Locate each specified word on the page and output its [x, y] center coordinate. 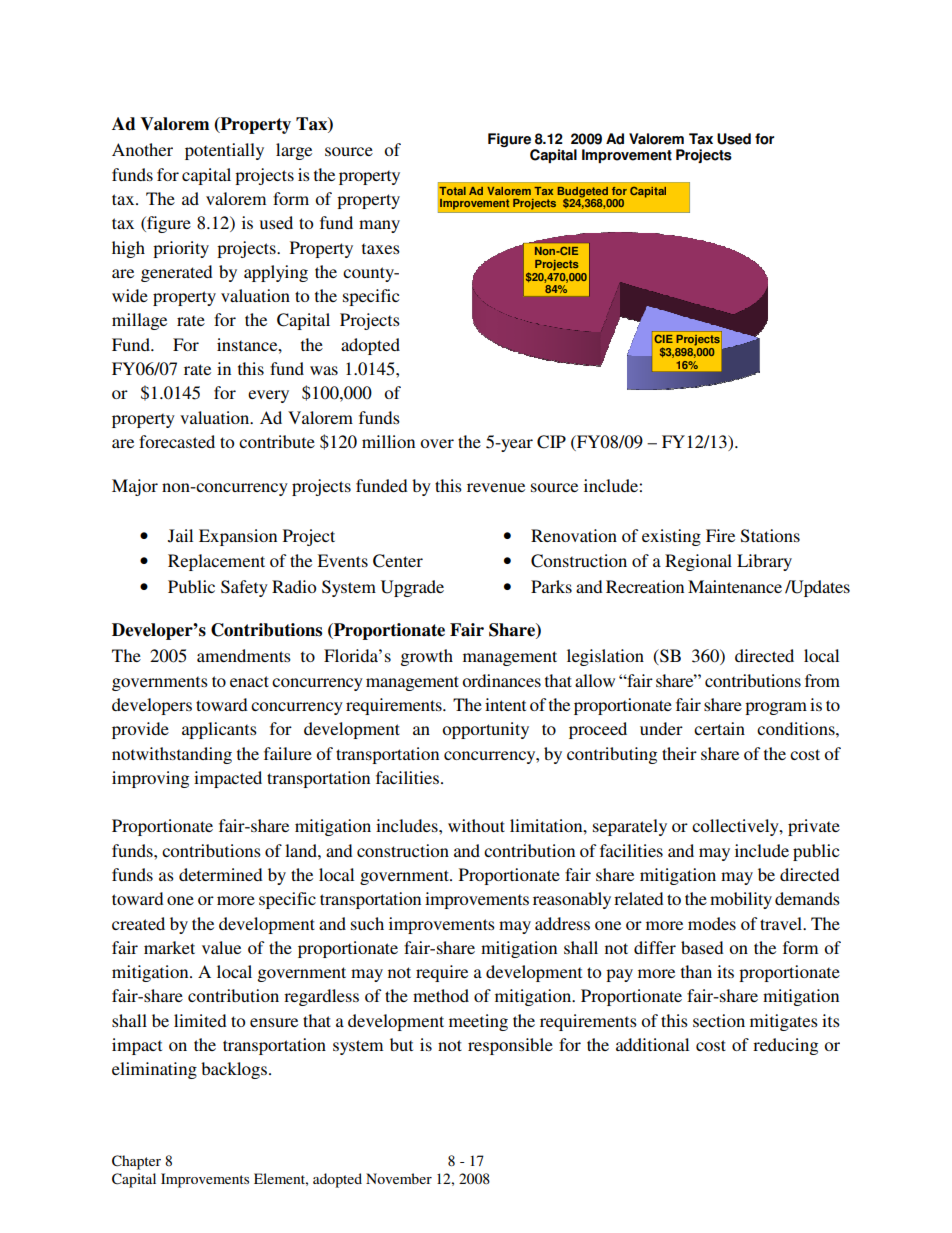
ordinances [501, 680]
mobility [741, 900]
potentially [224, 151]
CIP [551, 442]
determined [221, 874]
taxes [381, 248]
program [776, 708]
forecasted [177, 441]
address [562, 923]
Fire [720, 535]
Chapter [136, 1162]
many [379, 226]
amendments [244, 655]
